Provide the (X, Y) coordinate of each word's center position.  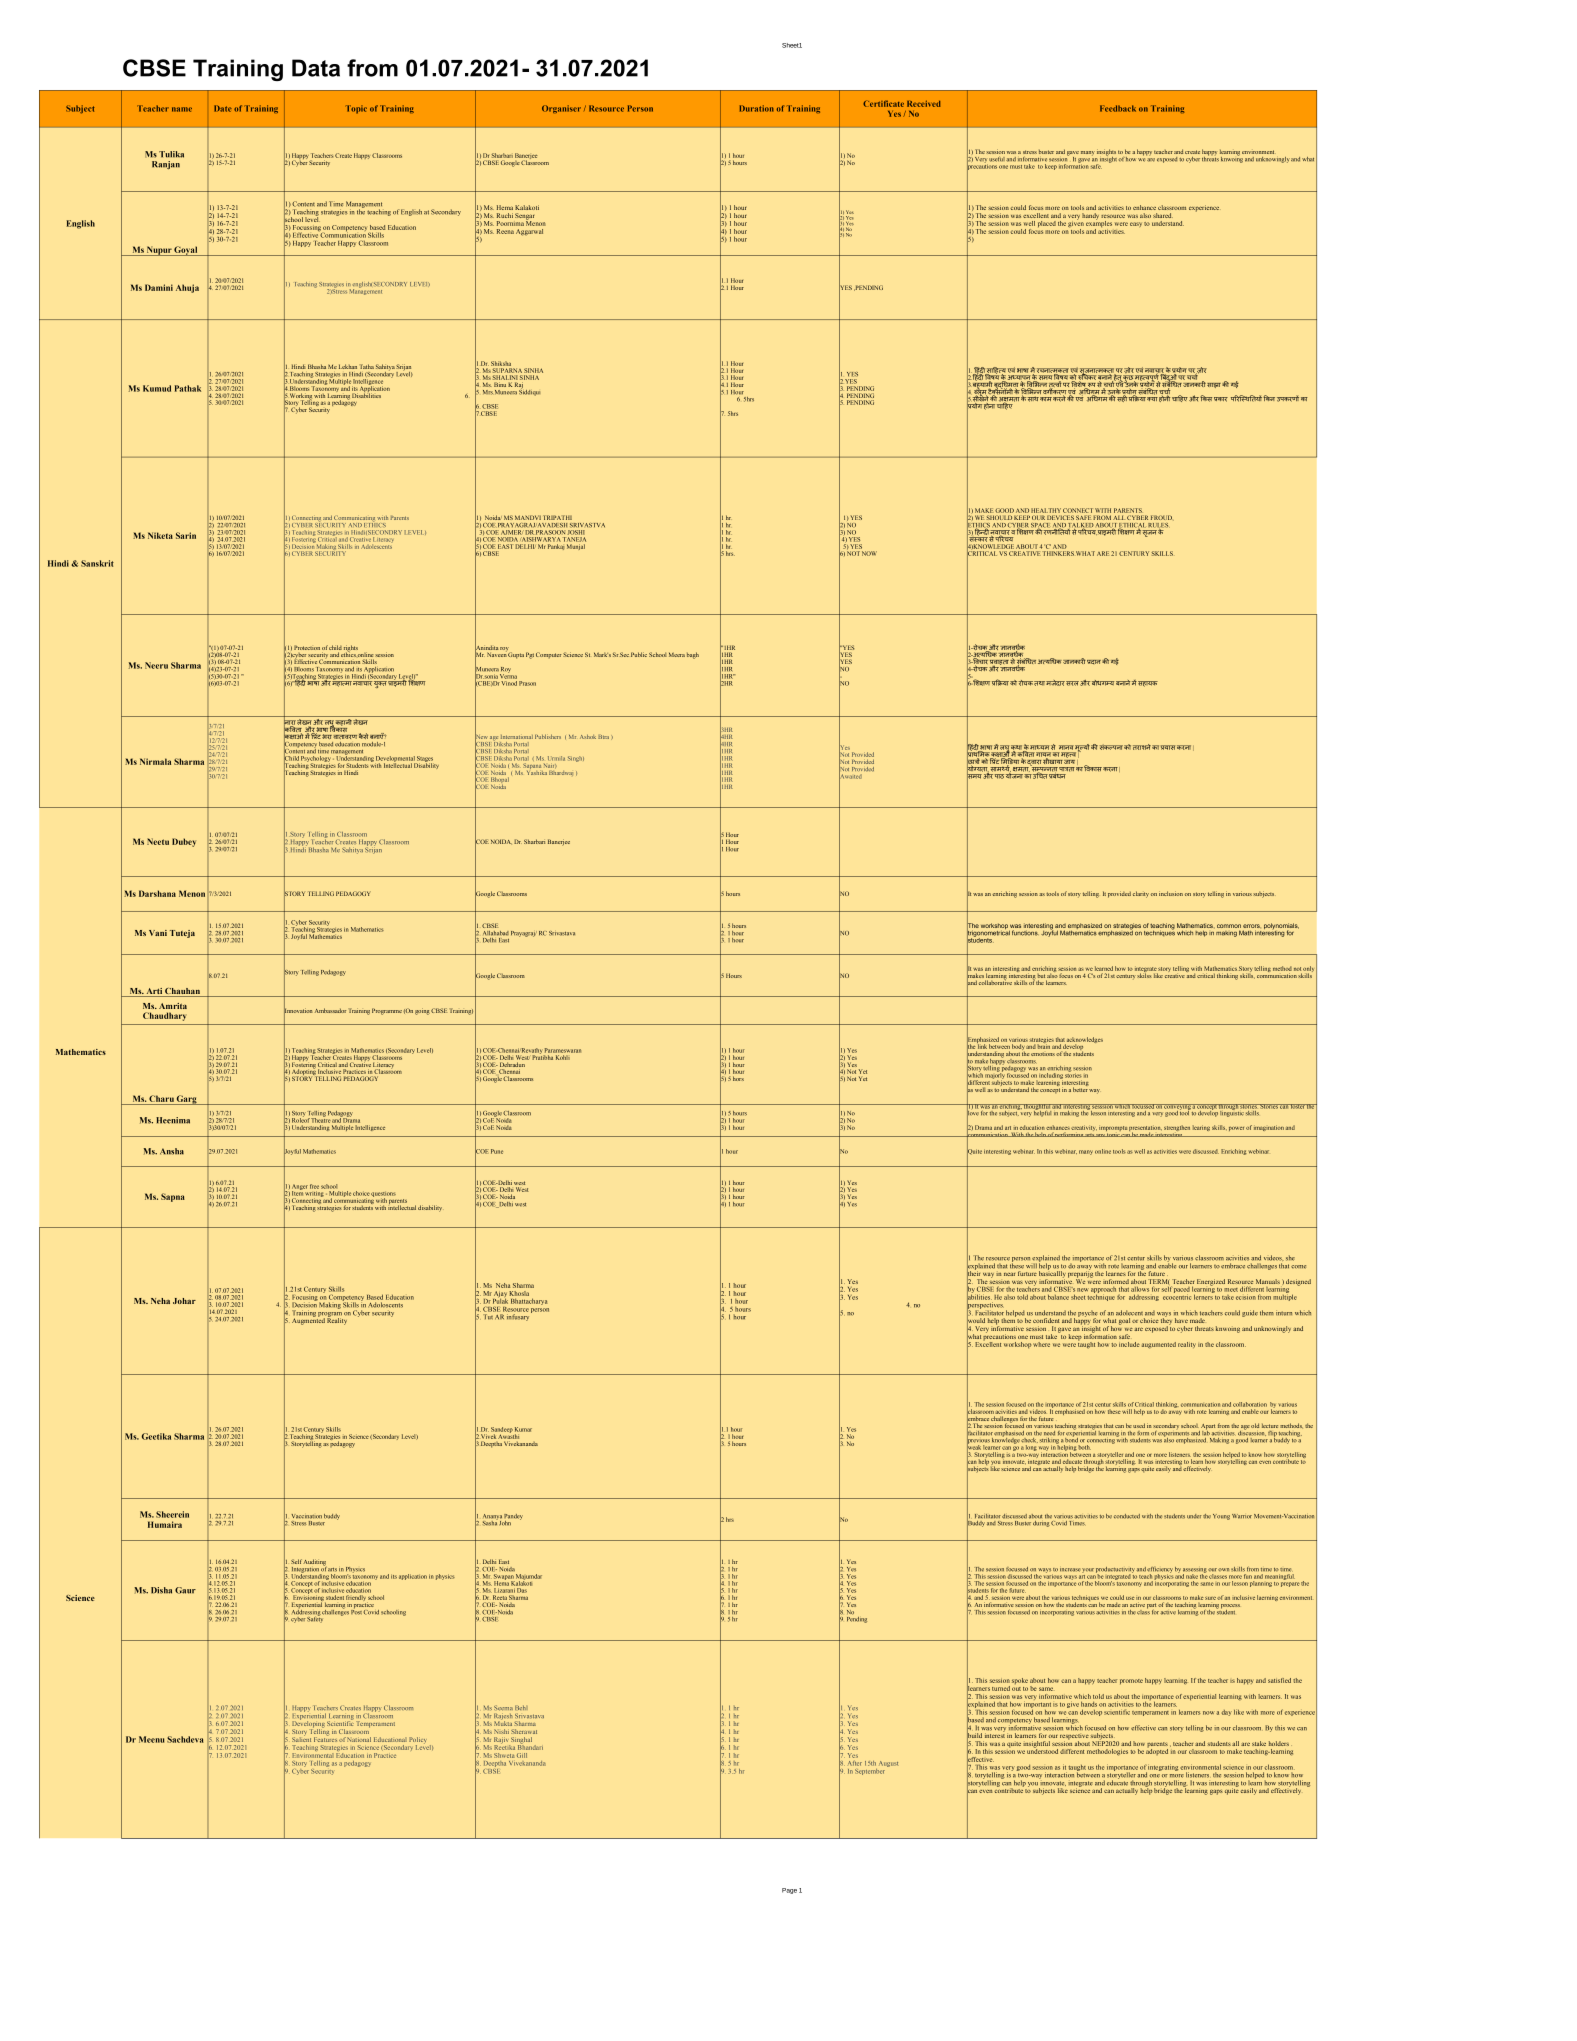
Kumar (523, 1429)
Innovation (298, 1011)
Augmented (308, 1320)
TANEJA (575, 539)
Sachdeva (185, 1739)
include (1129, 1344)
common (1229, 927)
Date (223, 108)
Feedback (1118, 108)
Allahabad (495, 933)
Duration (757, 108)
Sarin (186, 535)
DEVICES (1060, 518)
